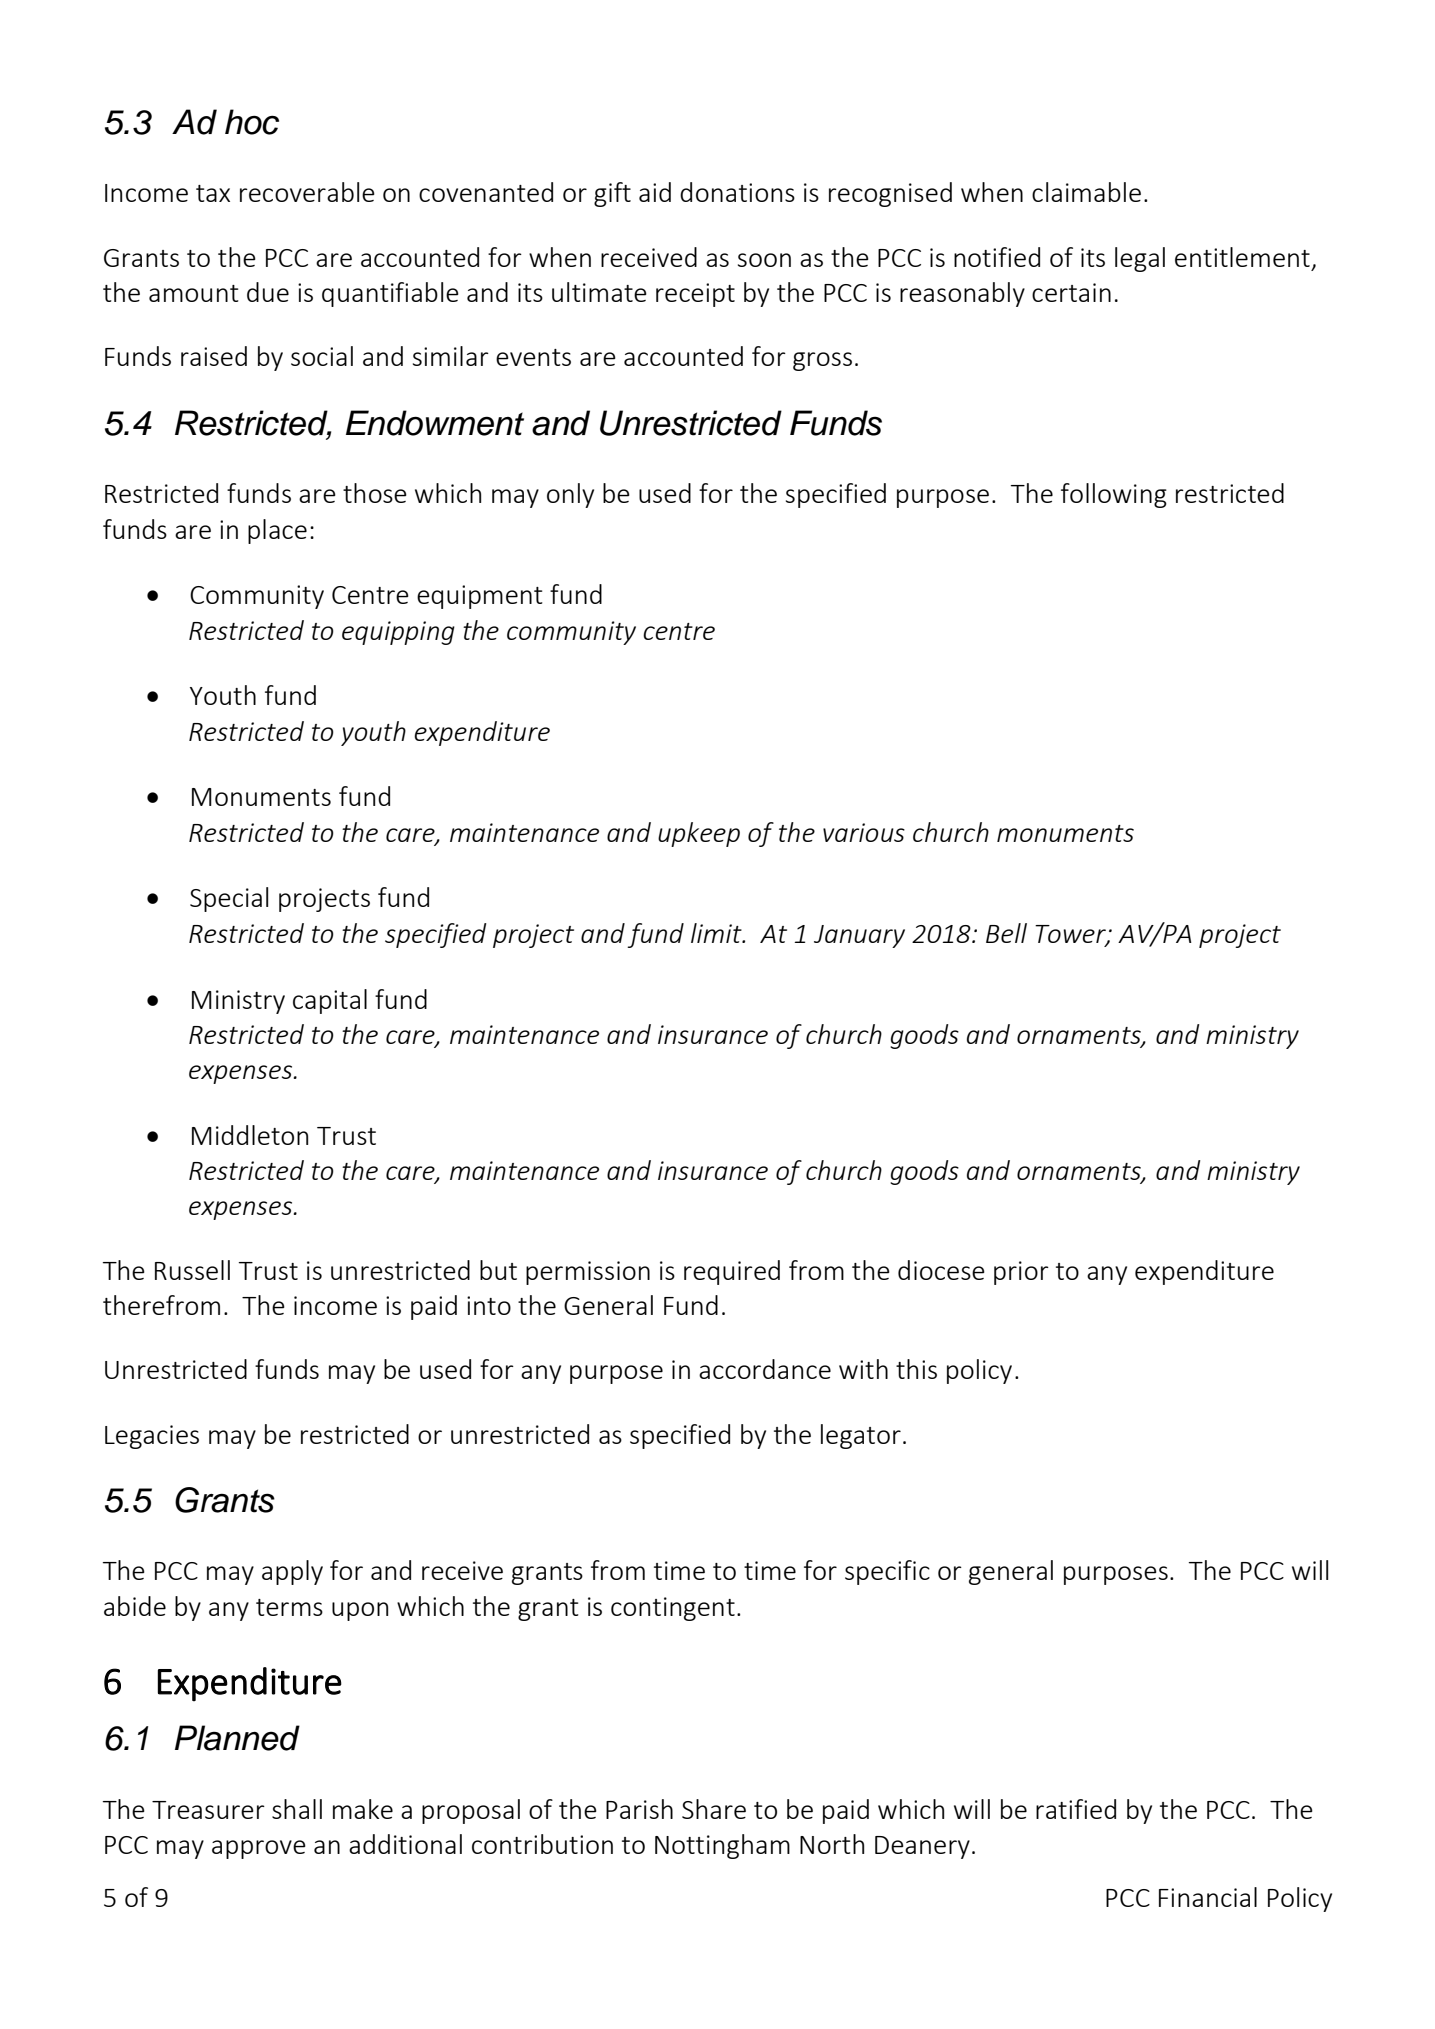 The width and height of the image is (1435, 2029). I want to click on this, so click(916, 1369).
